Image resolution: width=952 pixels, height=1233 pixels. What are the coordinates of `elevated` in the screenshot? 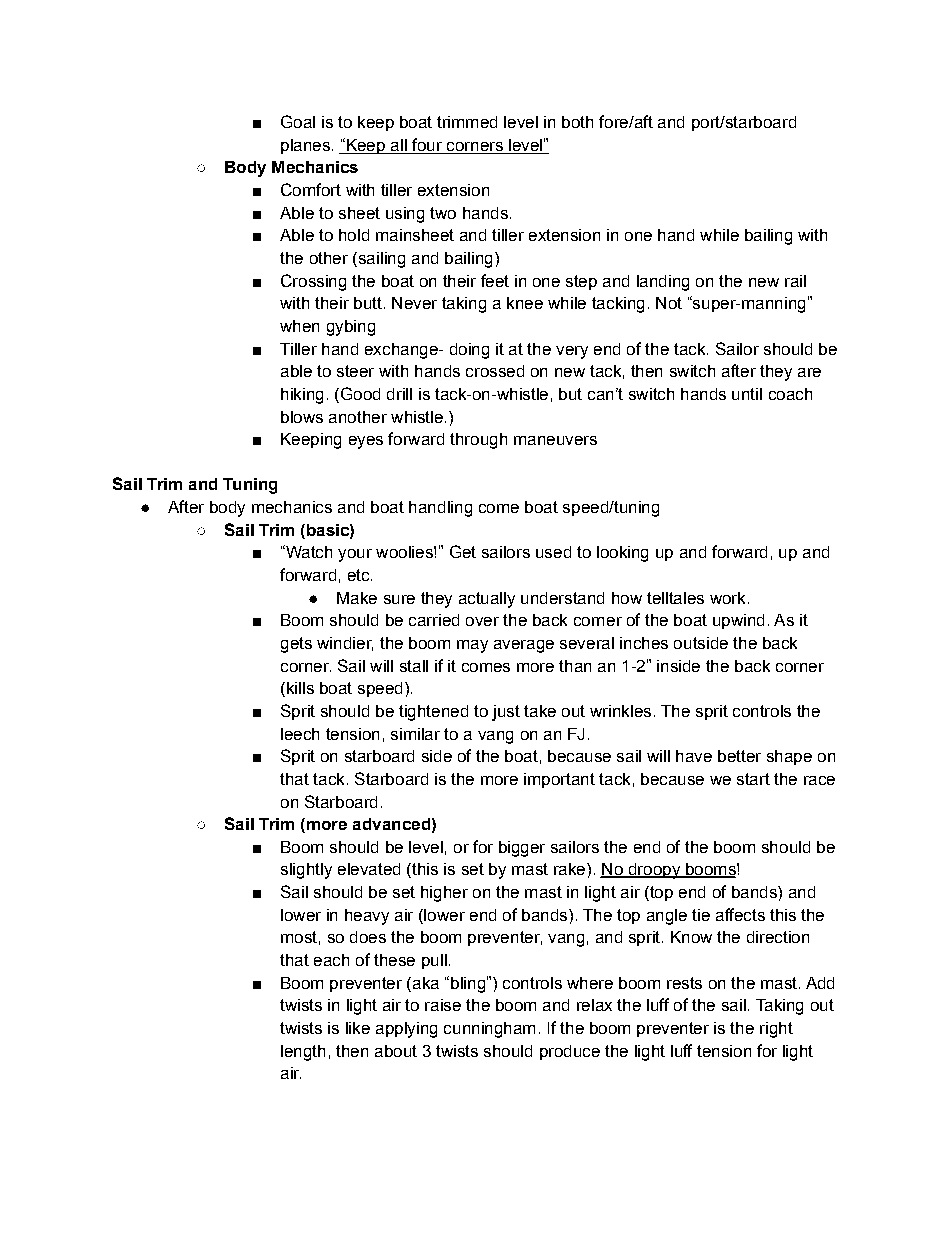 It's located at (369, 869).
